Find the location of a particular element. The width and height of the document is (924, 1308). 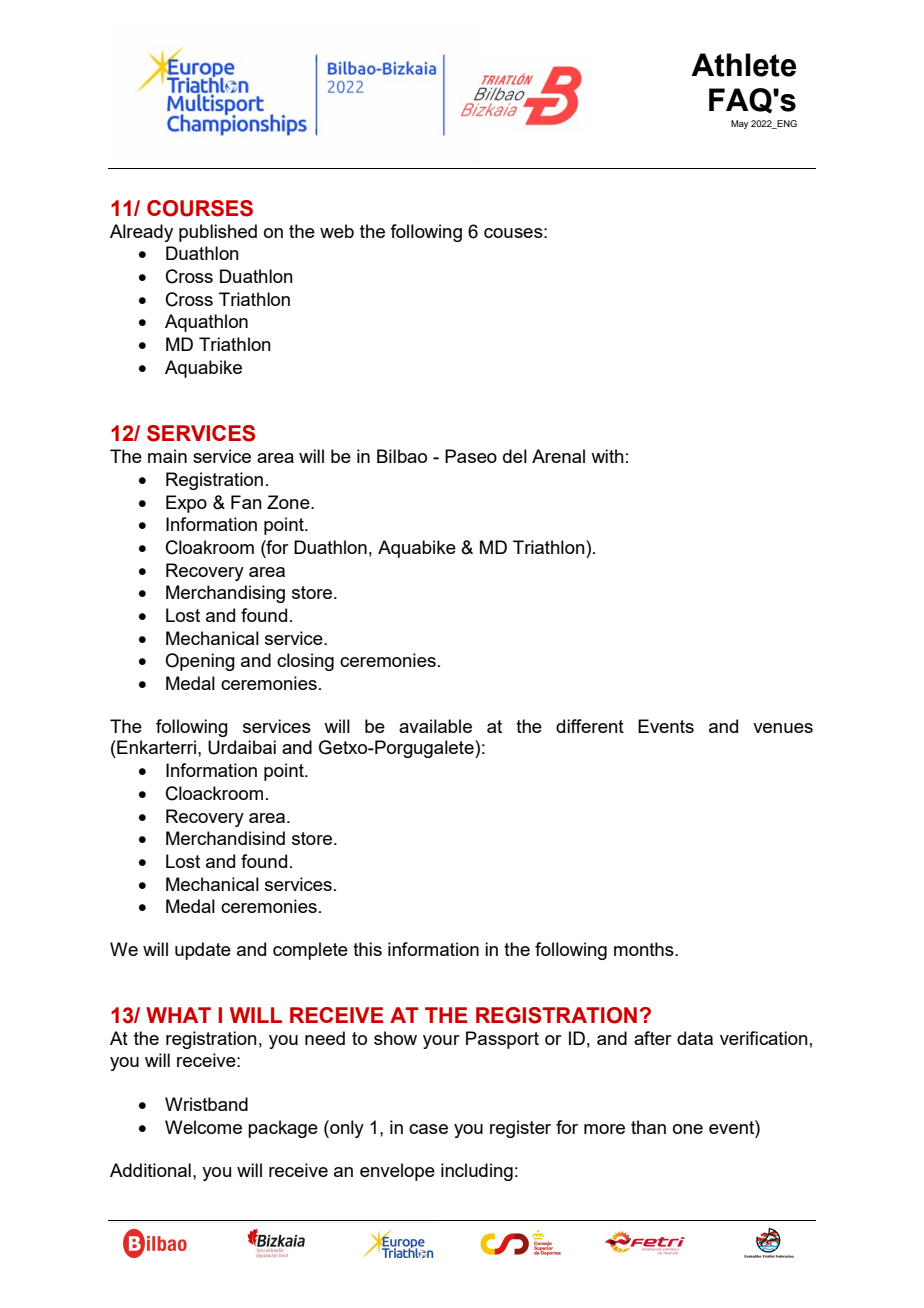

Welcome is located at coordinates (203, 1127).
